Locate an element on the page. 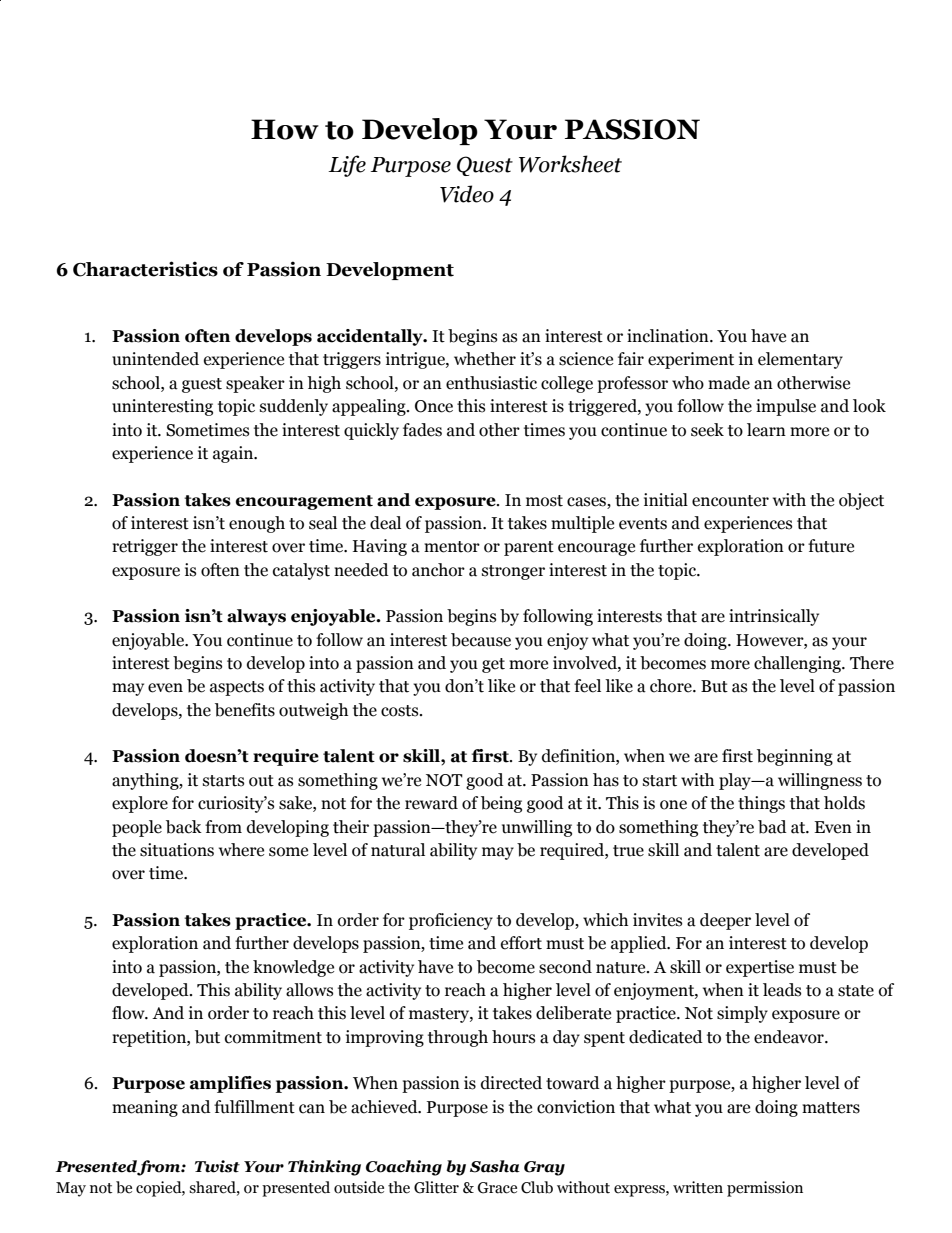  Video is located at coordinates (467, 194).
